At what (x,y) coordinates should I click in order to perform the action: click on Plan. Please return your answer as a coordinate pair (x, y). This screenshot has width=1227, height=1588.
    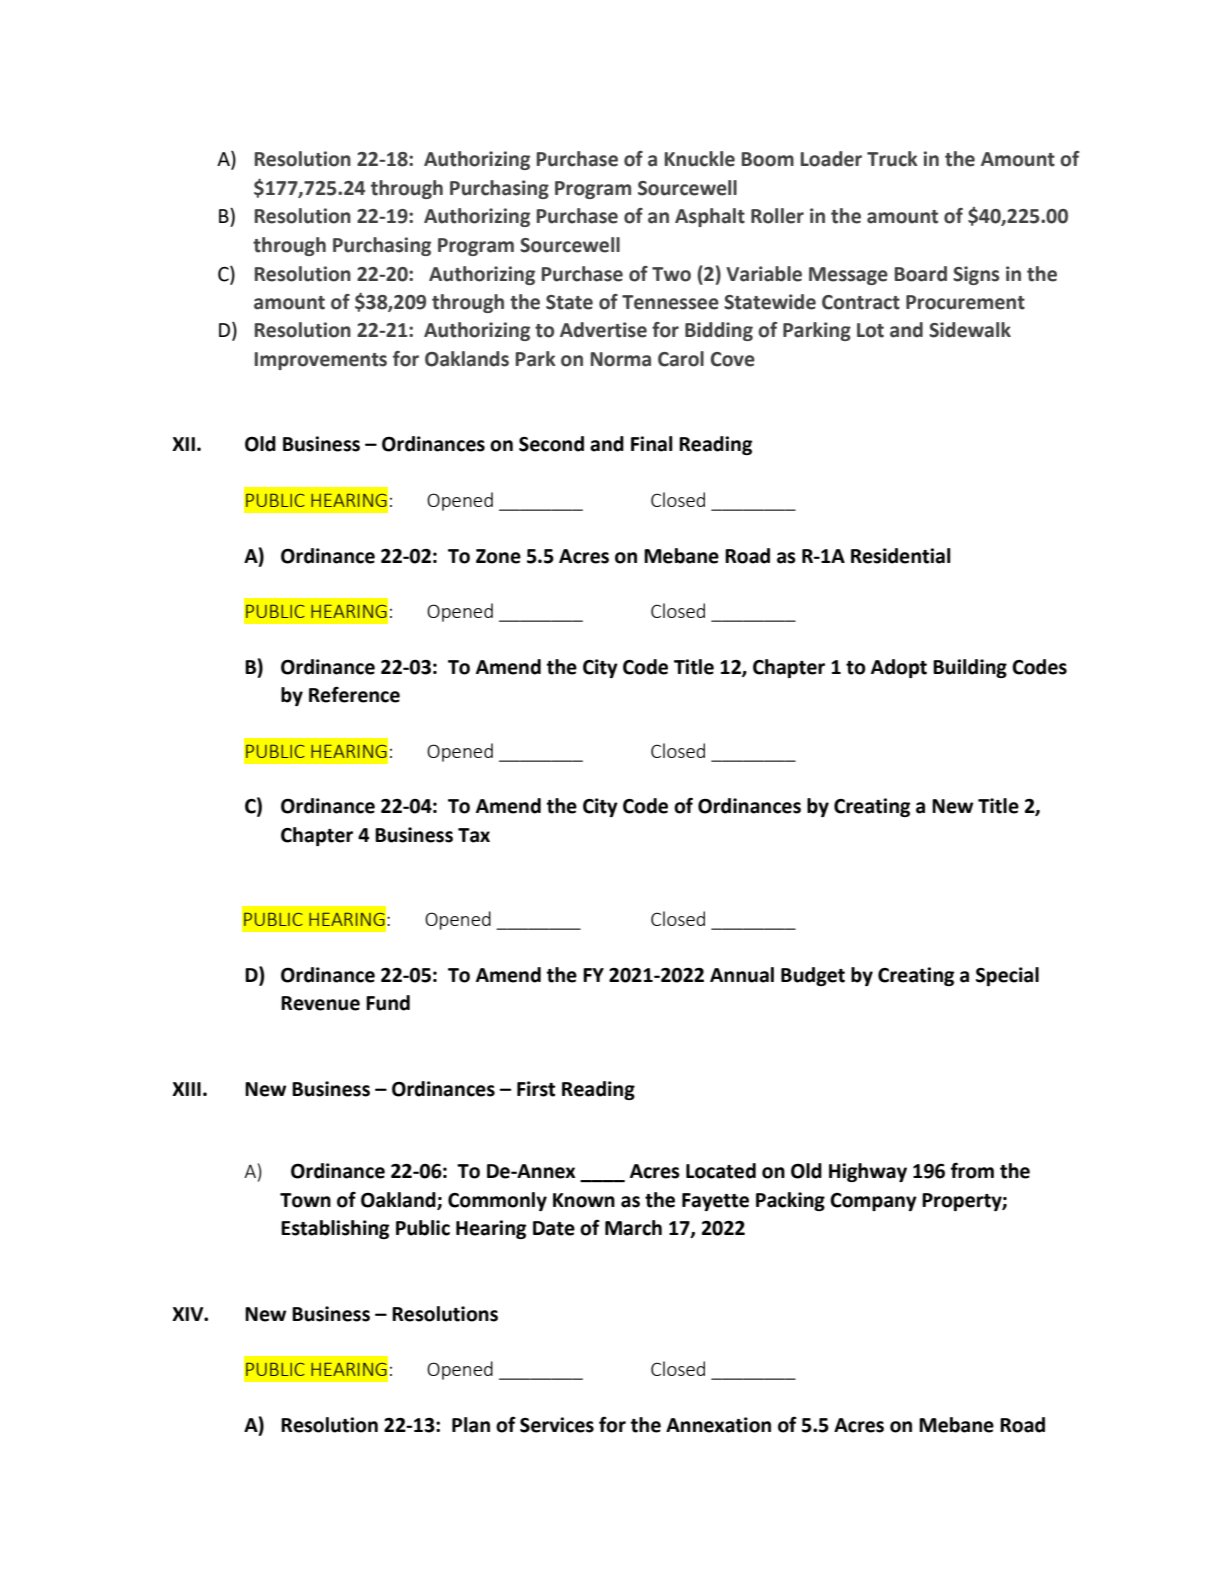
    Looking at the image, I should click on (471, 1425).
